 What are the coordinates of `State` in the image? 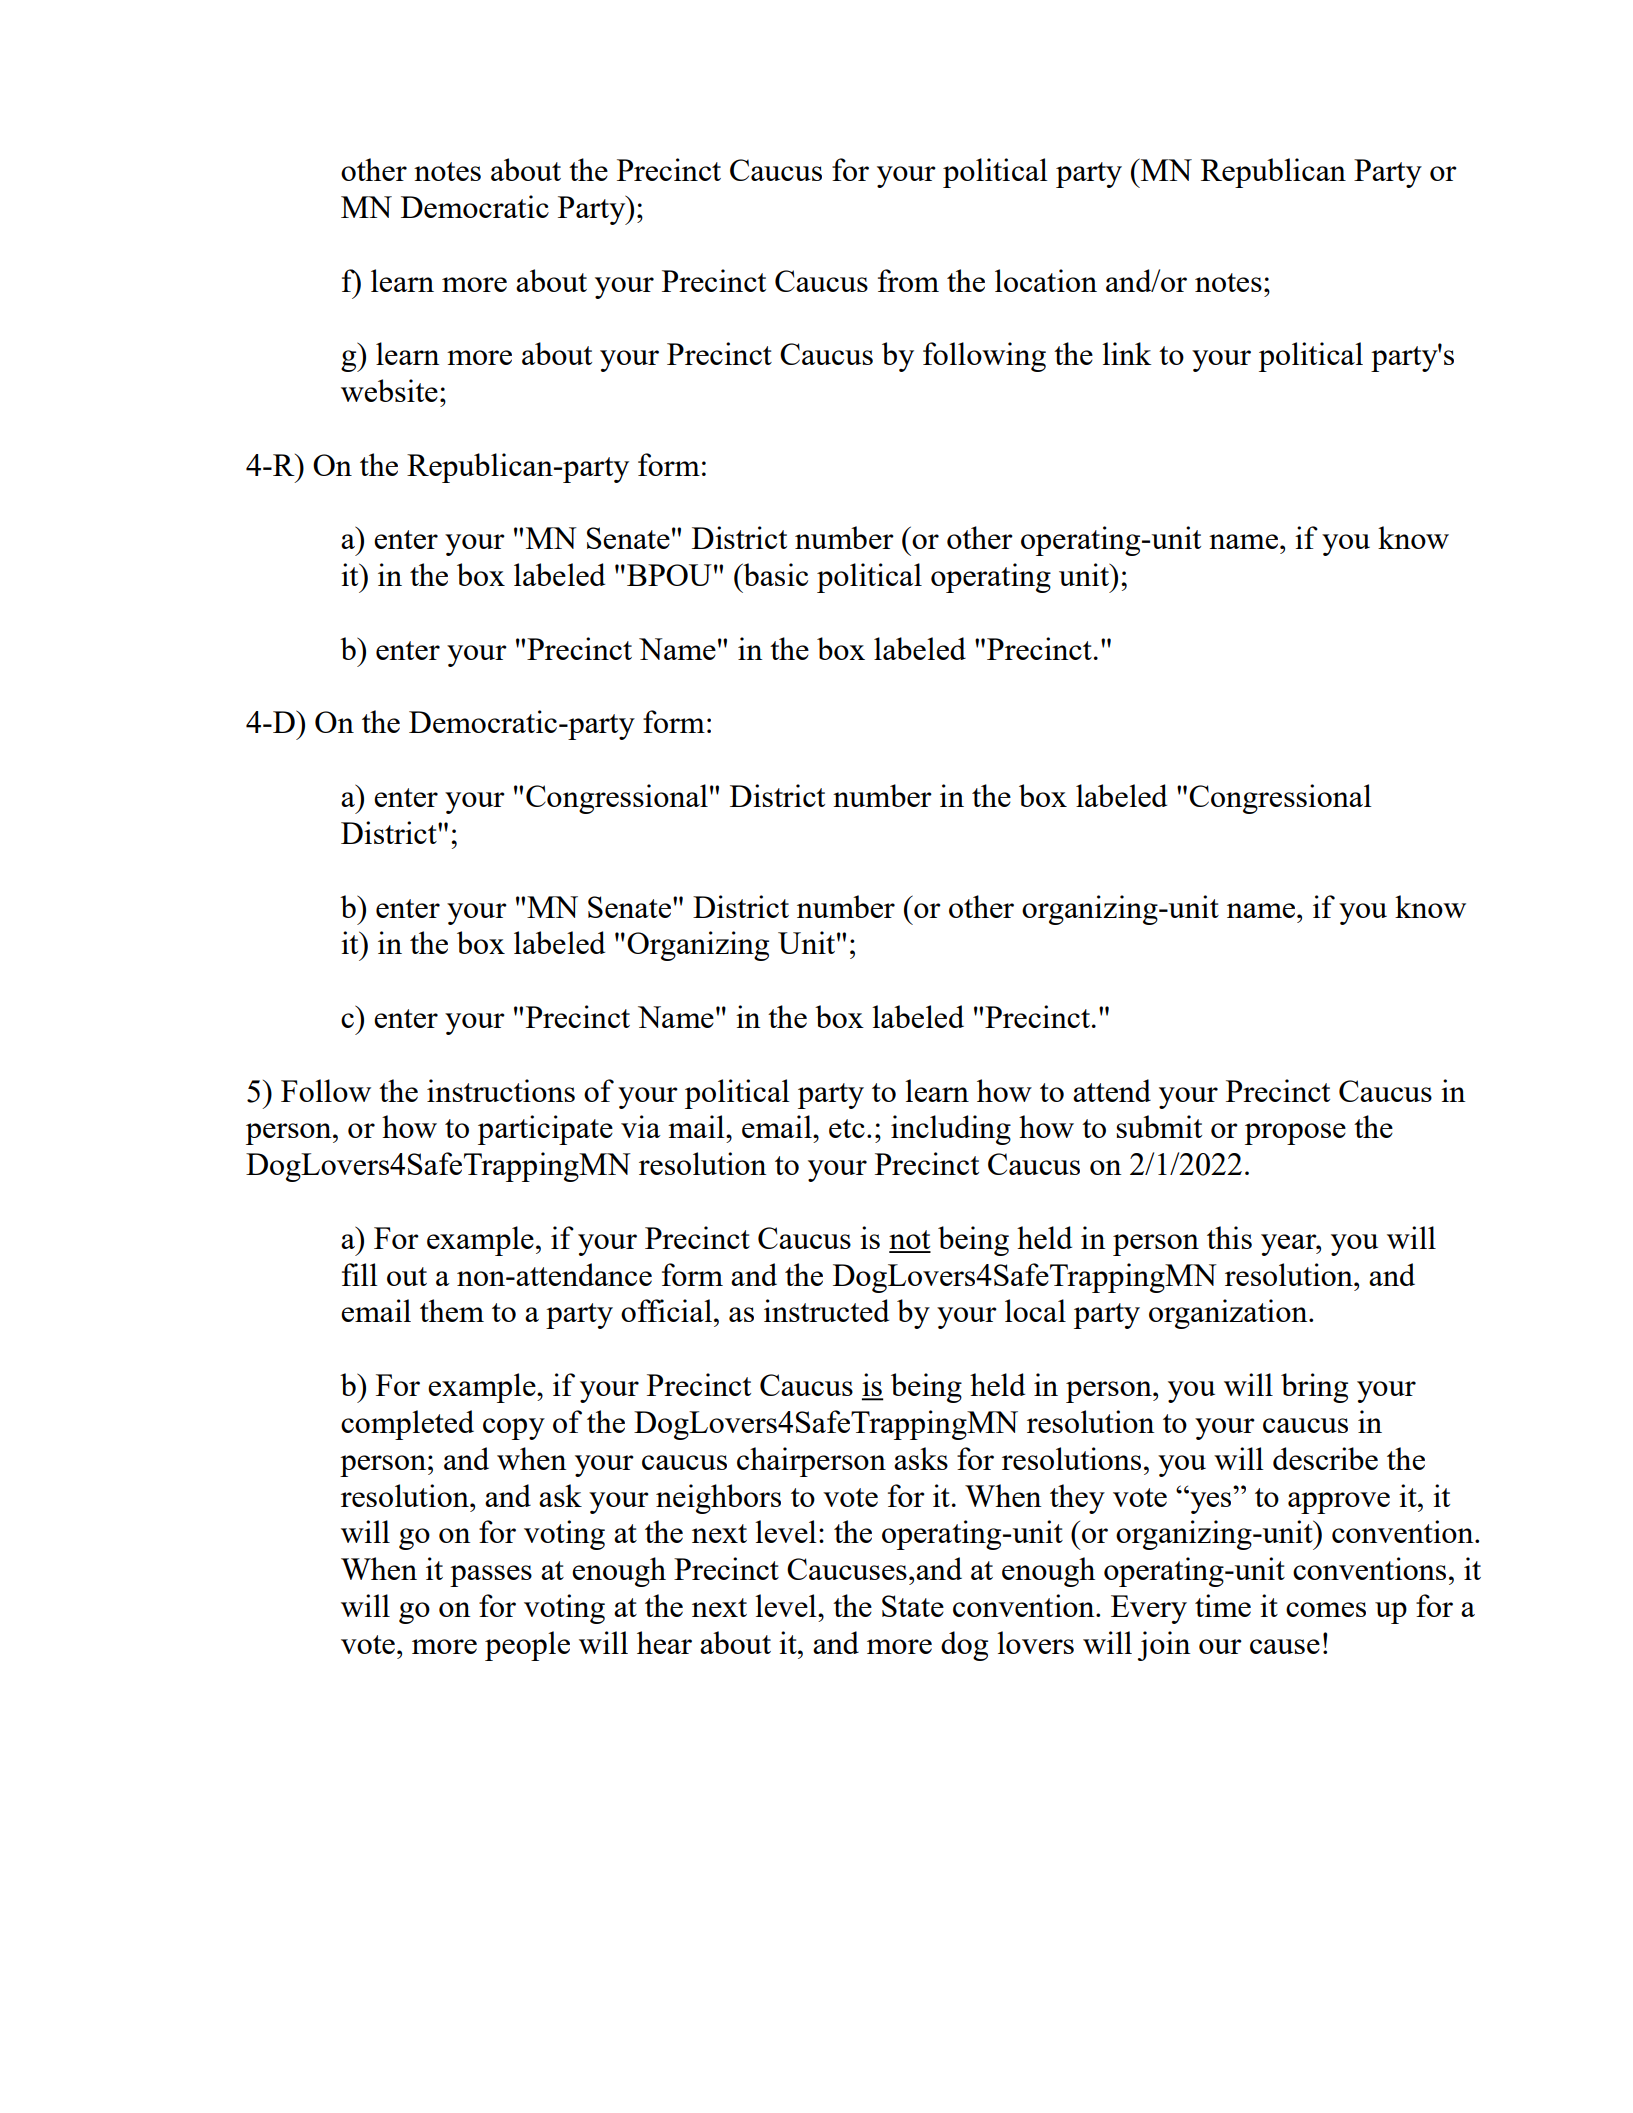 It's located at (913, 1606).
